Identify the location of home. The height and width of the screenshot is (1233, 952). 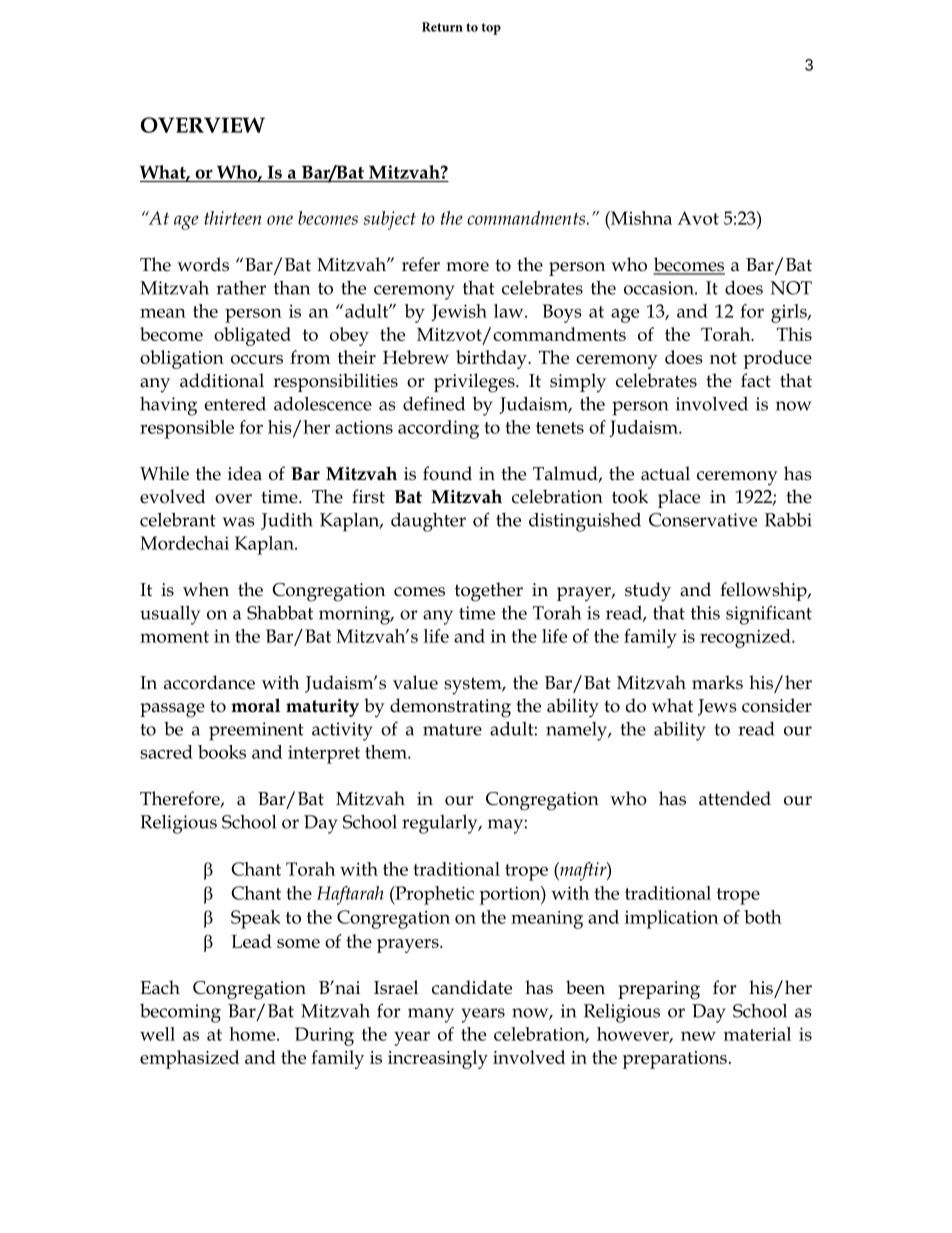
(253, 1034).
